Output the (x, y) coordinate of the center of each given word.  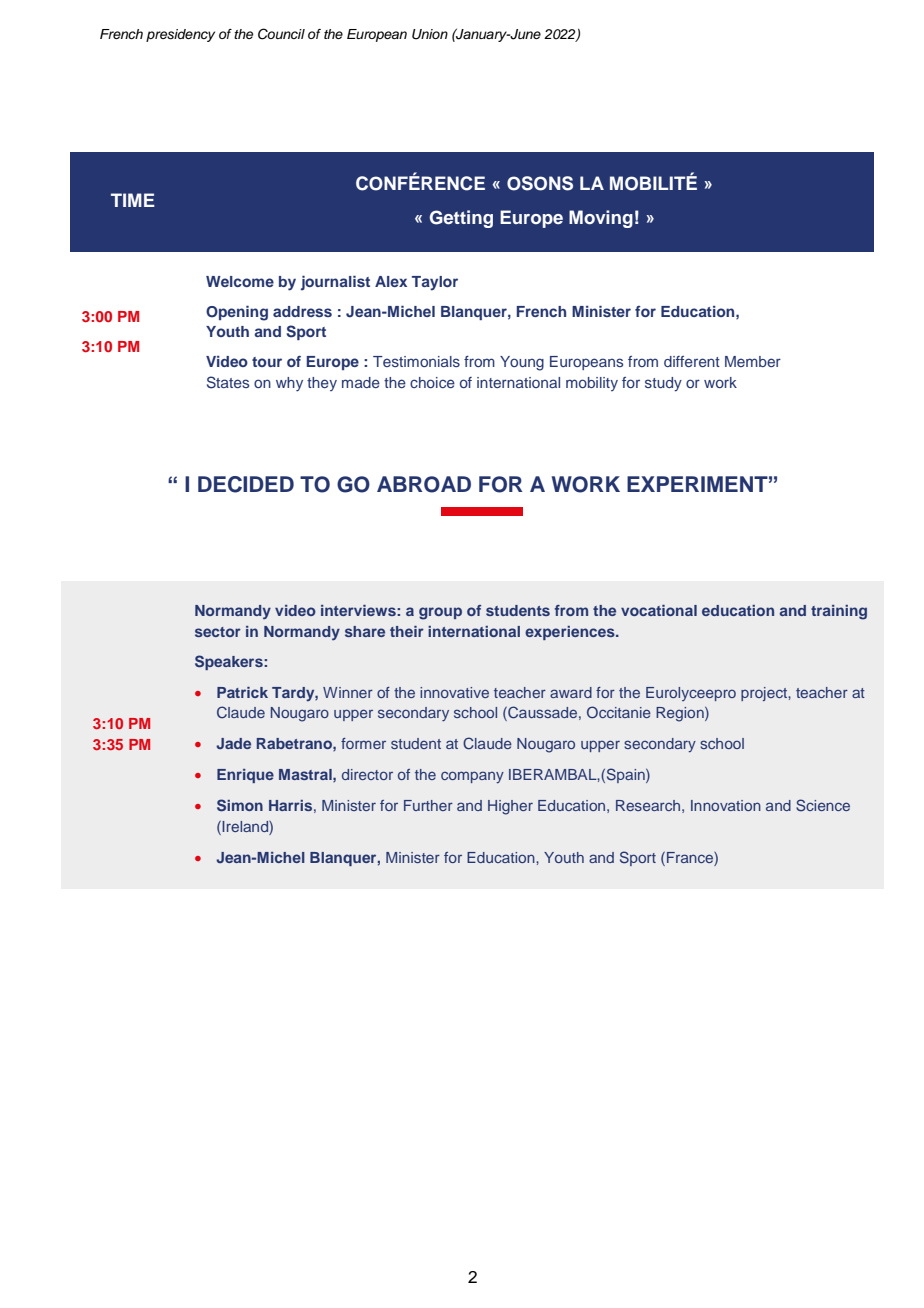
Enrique (245, 776)
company (472, 777)
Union (430, 34)
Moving (601, 219)
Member (753, 361)
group (440, 613)
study (663, 384)
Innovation (726, 805)
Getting (461, 219)
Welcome (240, 281)
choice (432, 382)
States (228, 382)
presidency (180, 35)
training (839, 612)
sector (218, 632)
